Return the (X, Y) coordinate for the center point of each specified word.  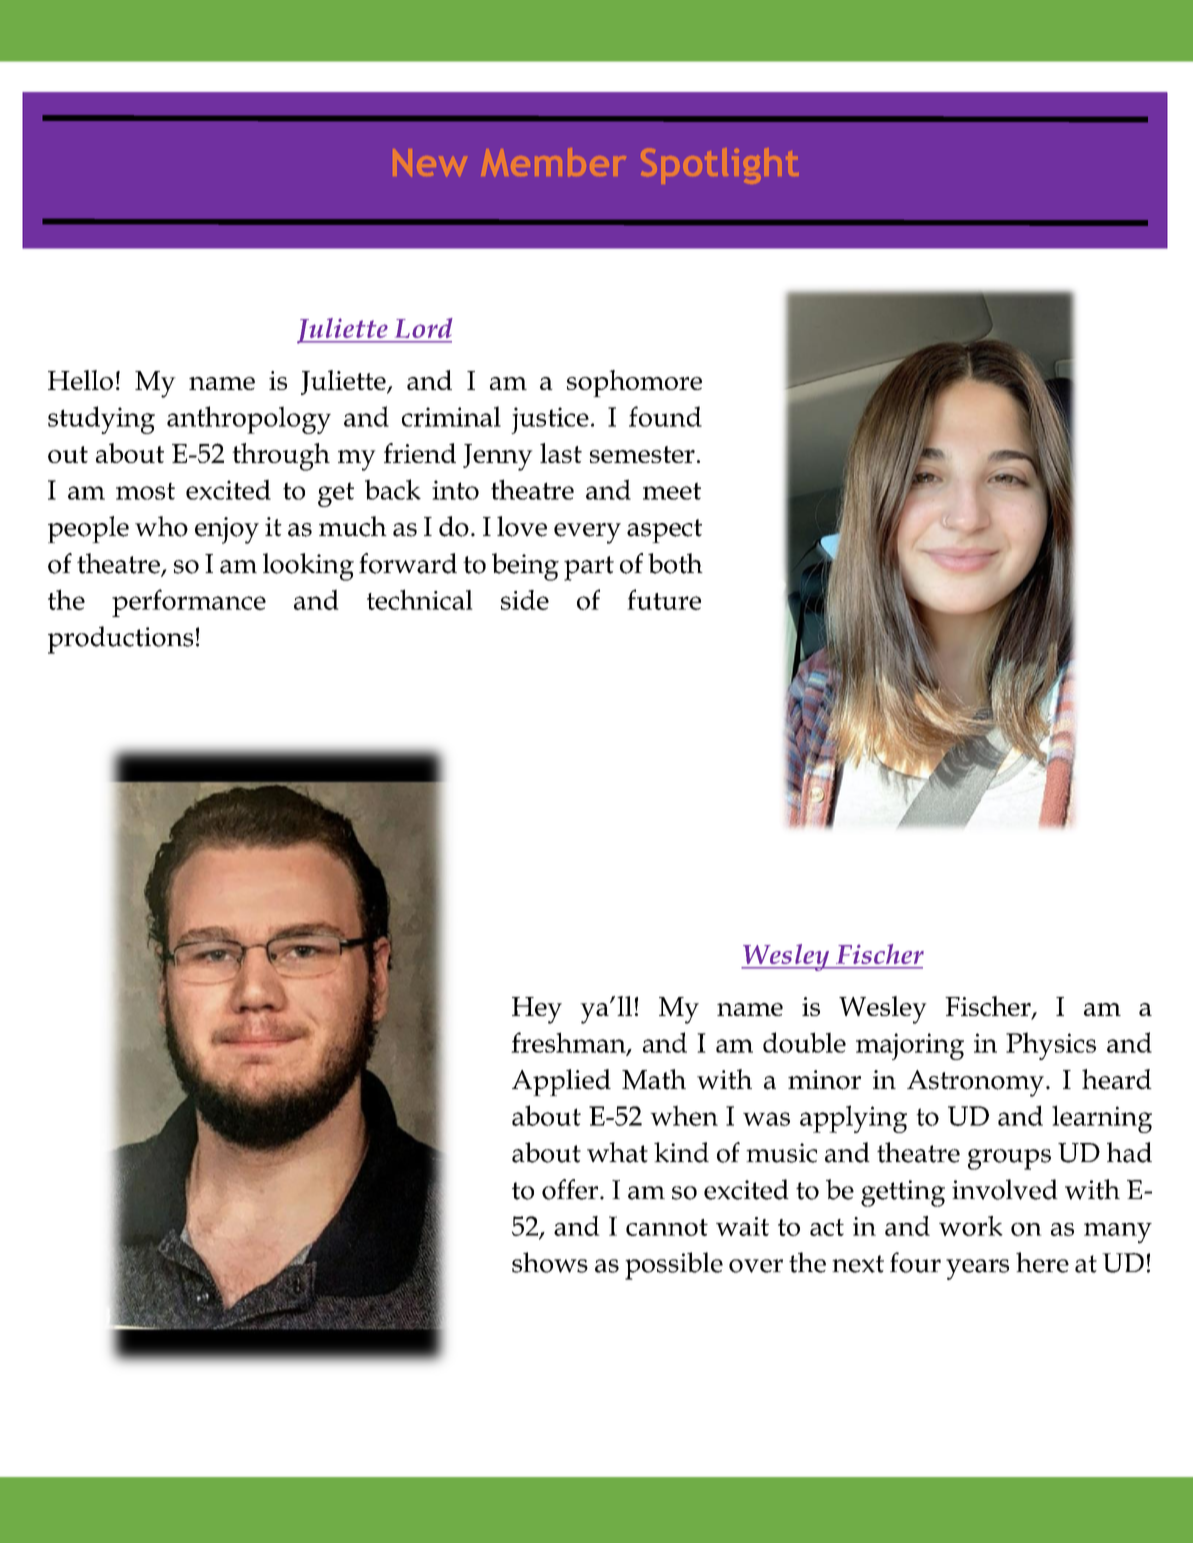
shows (550, 1262)
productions (120, 640)
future (664, 599)
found (665, 416)
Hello (80, 380)
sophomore (634, 383)
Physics (1051, 1046)
